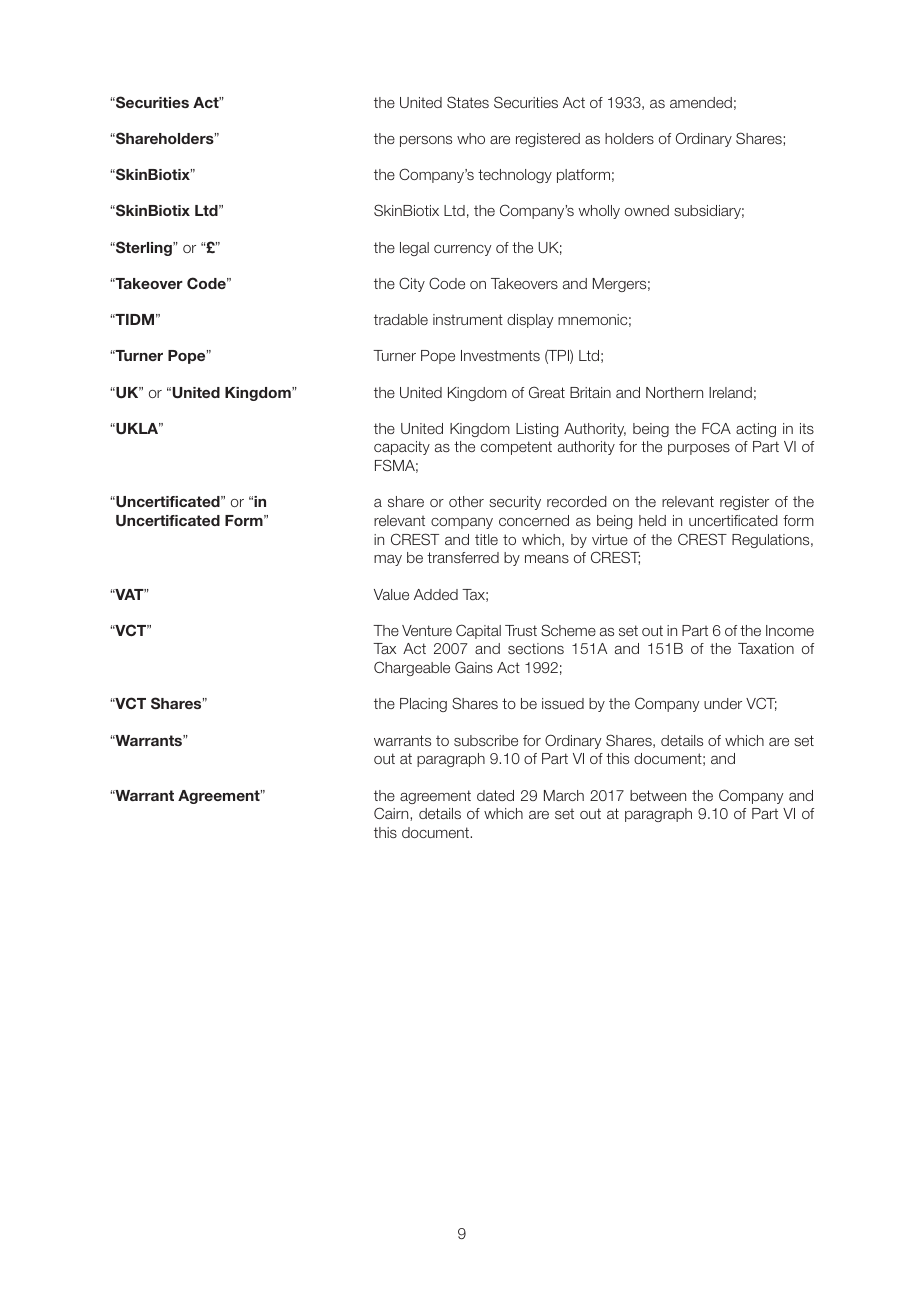 The height and width of the screenshot is (1308, 924). Describe the element at coordinates (530, 321) in the screenshot. I see `display` at that location.
